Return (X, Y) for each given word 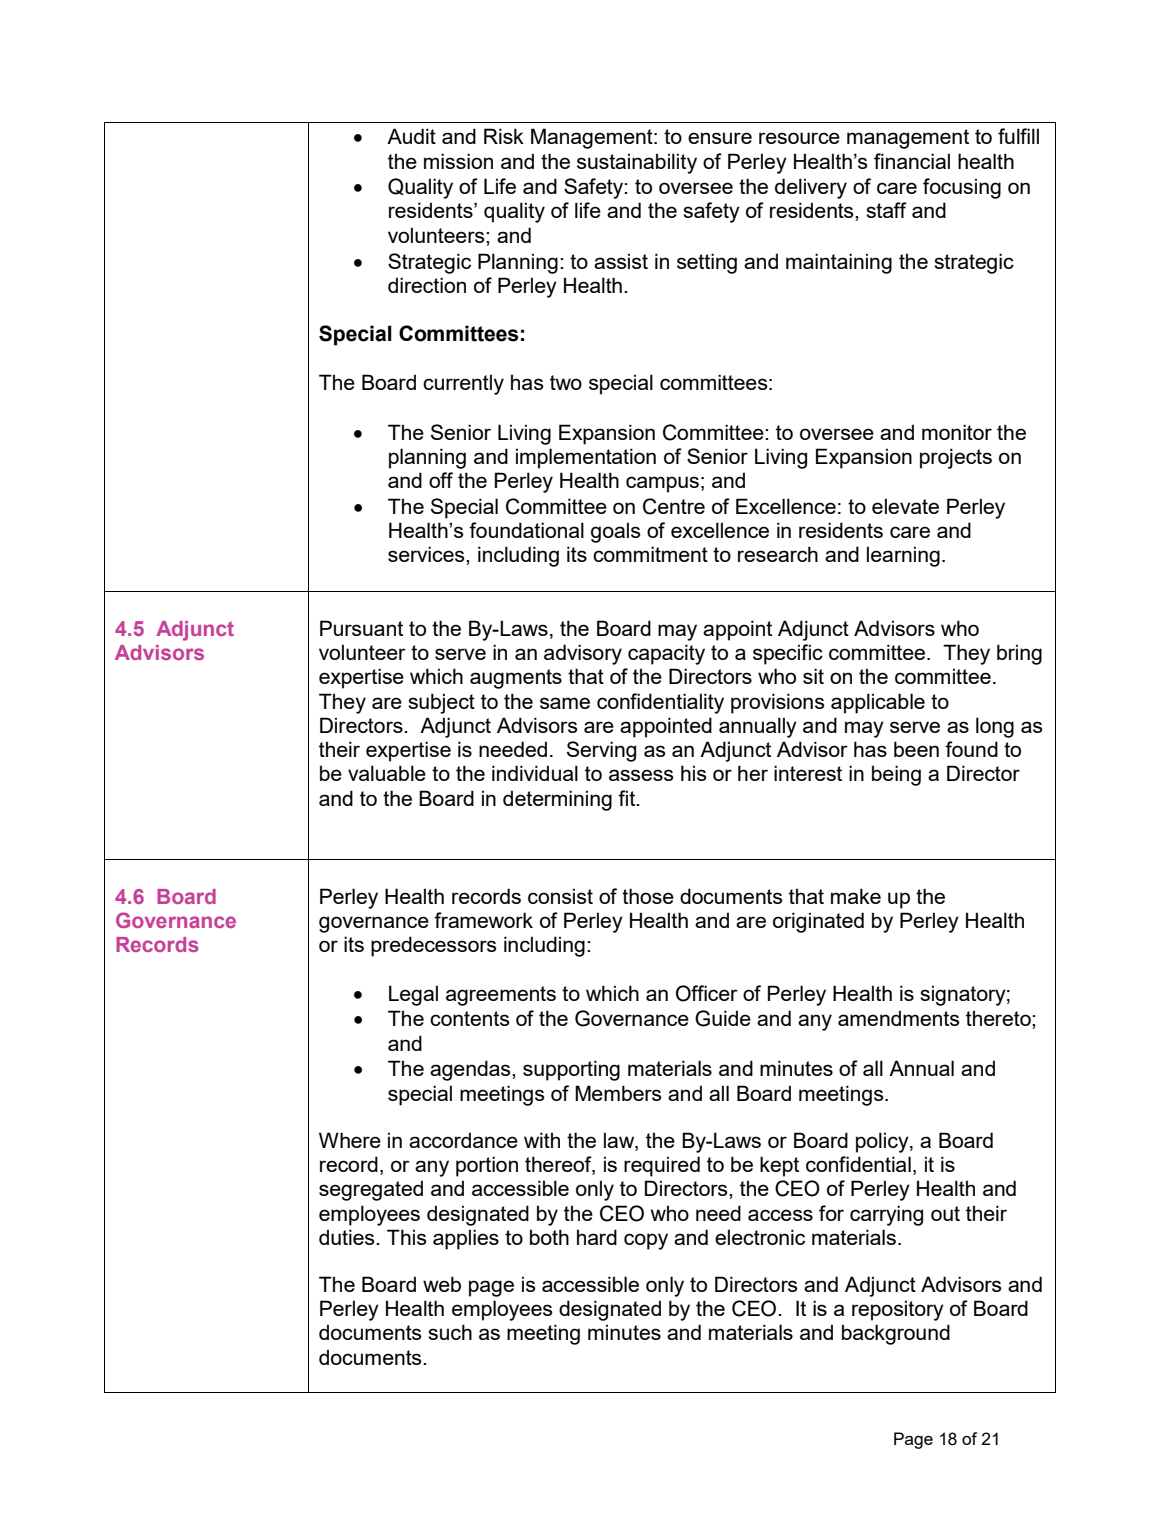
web (442, 1284)
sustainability (637, 163)
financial (912, 161)
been (916, 749)
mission (458, 161)
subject (441, 703)
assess (641, 775)
